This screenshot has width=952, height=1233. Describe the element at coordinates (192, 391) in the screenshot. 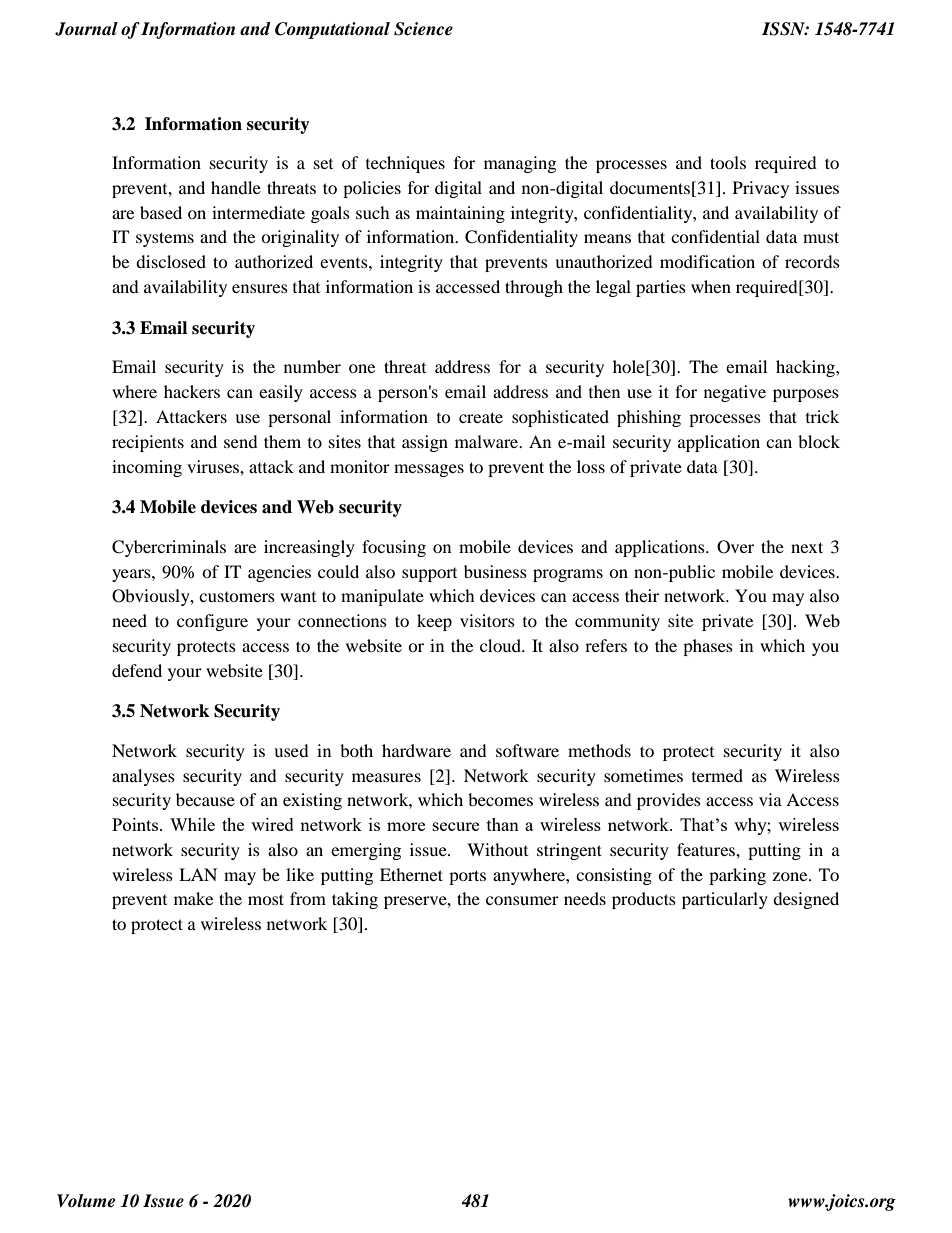

I see `hackers` at that location.
